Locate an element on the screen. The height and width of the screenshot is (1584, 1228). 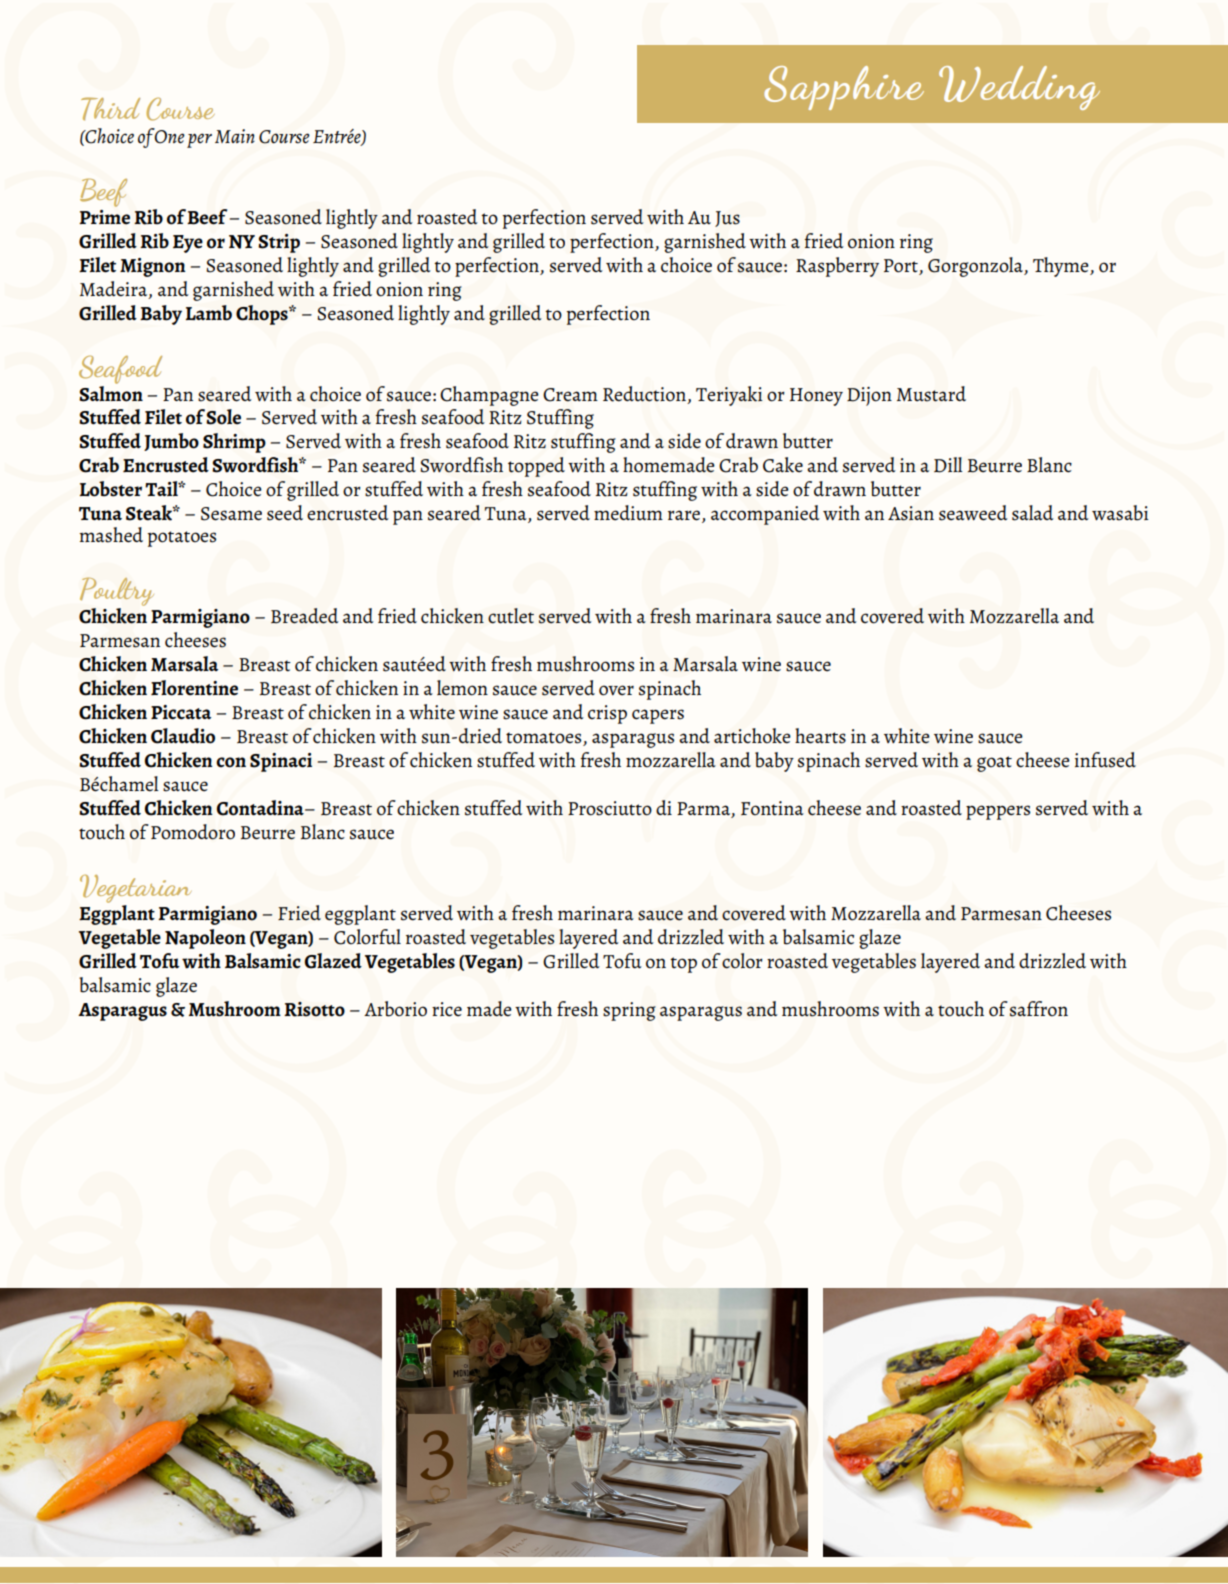
seaweed is located at coordinates (973, 513).
